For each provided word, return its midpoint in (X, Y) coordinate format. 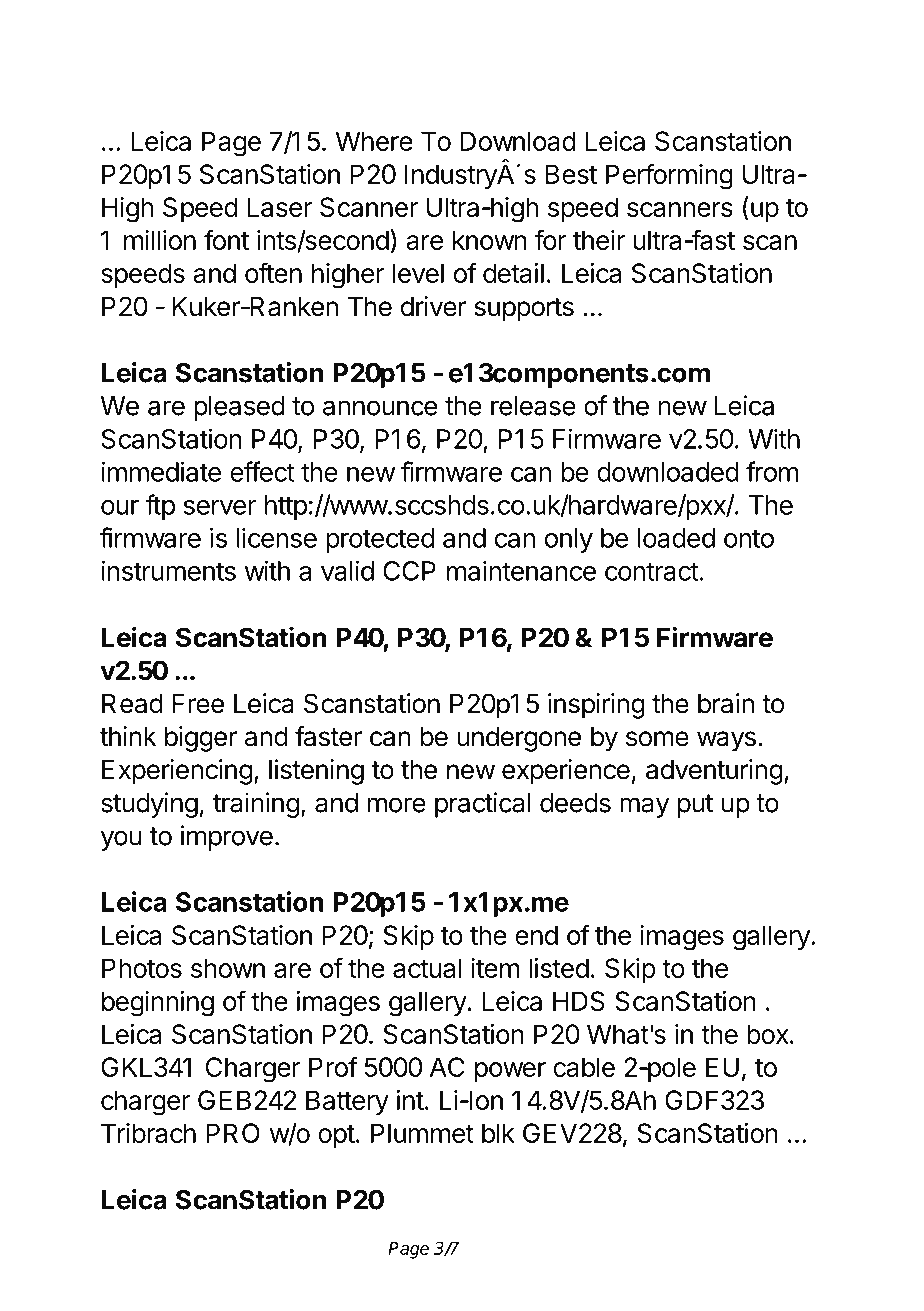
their (599, 240)
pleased (239, 408)
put (695, 806)
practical (483, 805)
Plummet (422, 1133)
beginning (158, 1004)
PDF (224, 53)
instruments (168, 571)
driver (433, 306)
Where (374, 141)
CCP (409, 571)
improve (227, 838)
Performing (669, 176)
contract (651, 571)
